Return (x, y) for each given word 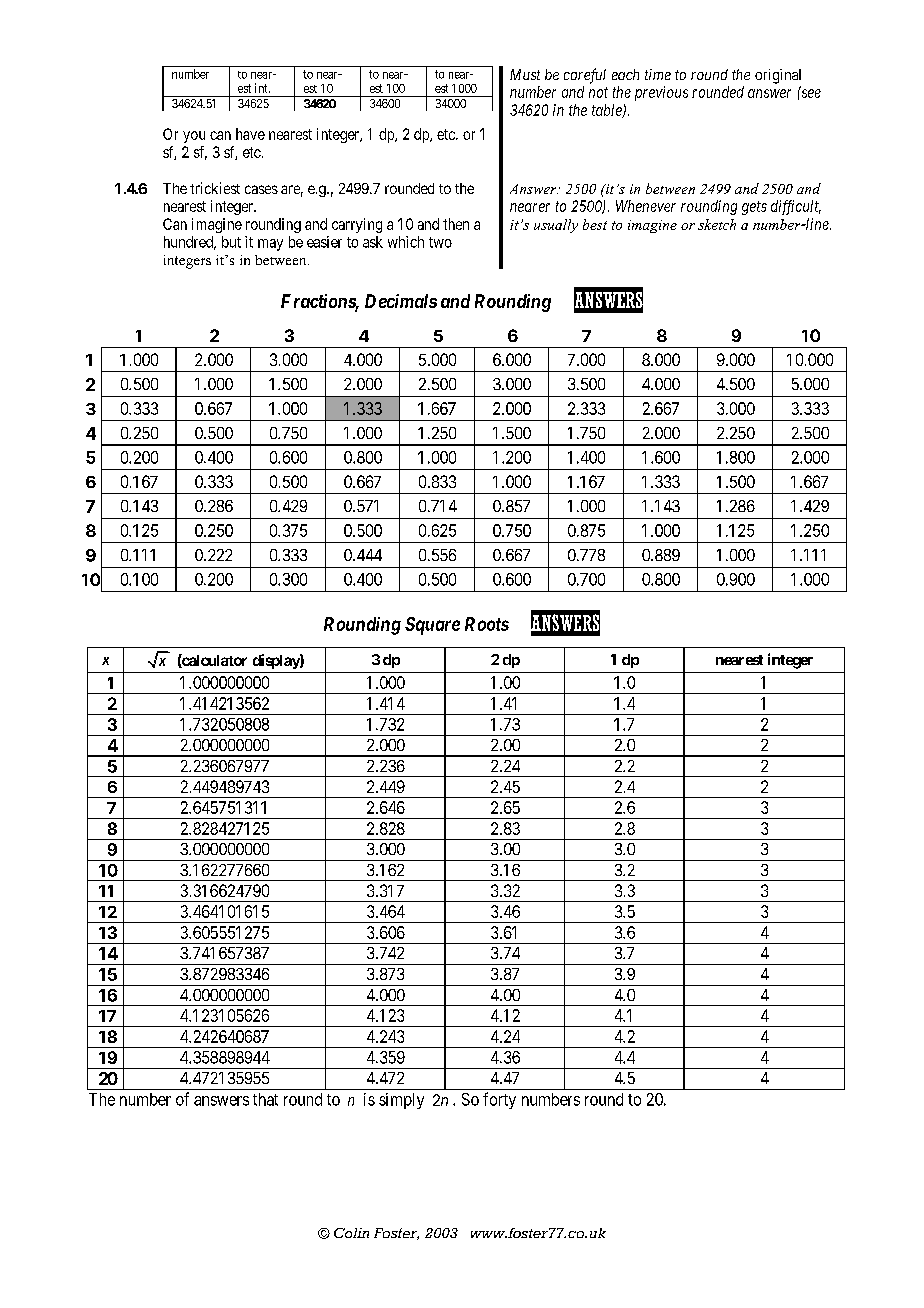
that (265, 1099)
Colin (351, 1233)
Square (432, 626)
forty (499, 1100)
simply (401, 1101)
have (250, 134)
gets (754, 208)
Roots (487, 624)
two (440, 242)
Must (525, 74)
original (778, 76)
